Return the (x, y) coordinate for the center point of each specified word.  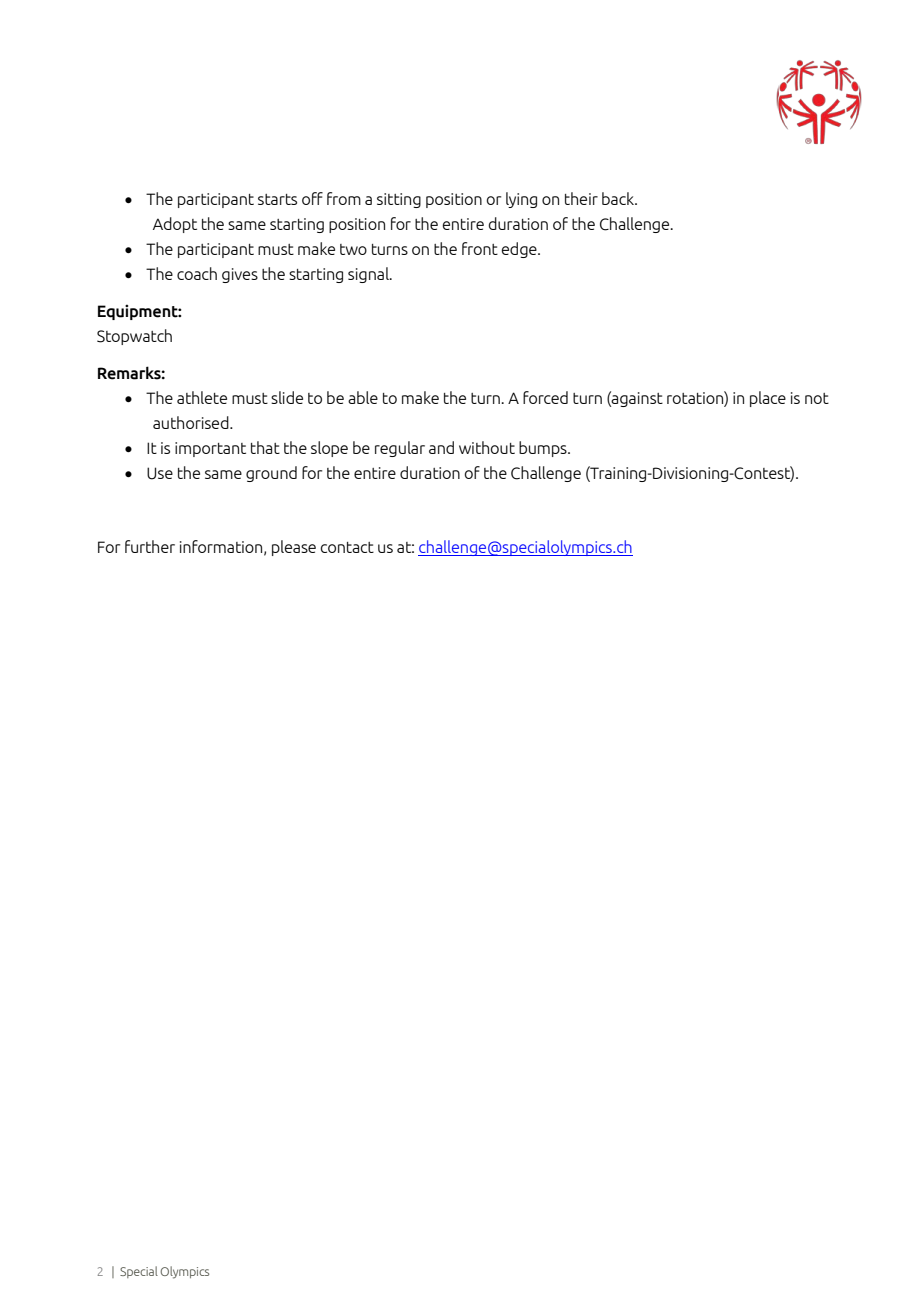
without (487, 447)
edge (520, 250)
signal (369, 275)
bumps (544, 449)
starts (277, 199)
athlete (202, 397)
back (619, 198)
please (294, 548)
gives (240, 275)
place (768, 399)
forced (545, 397)
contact (347, 547)
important (210, 449)
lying (521, 200)
